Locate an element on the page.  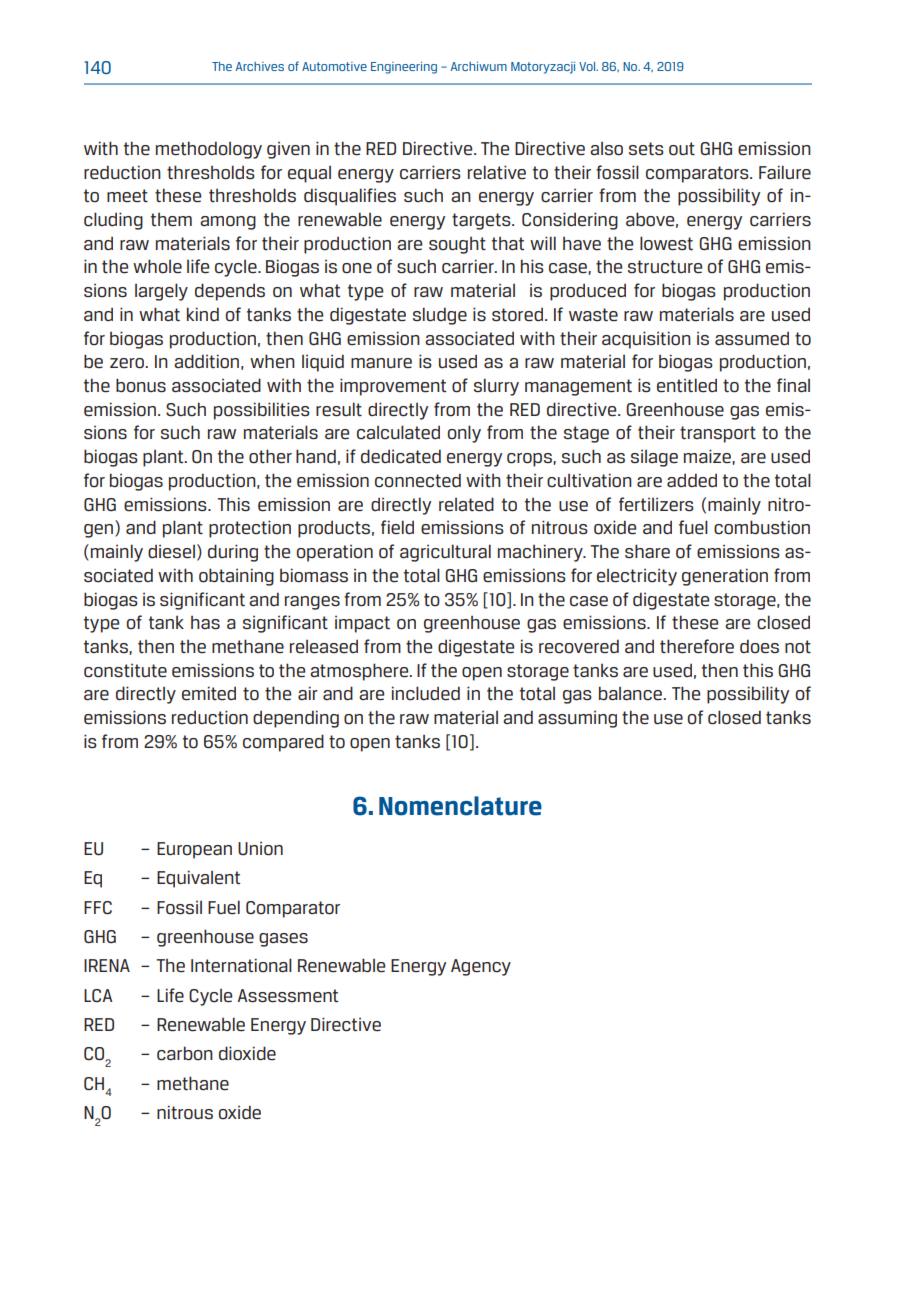
only is located at coordinates (464, 434).
